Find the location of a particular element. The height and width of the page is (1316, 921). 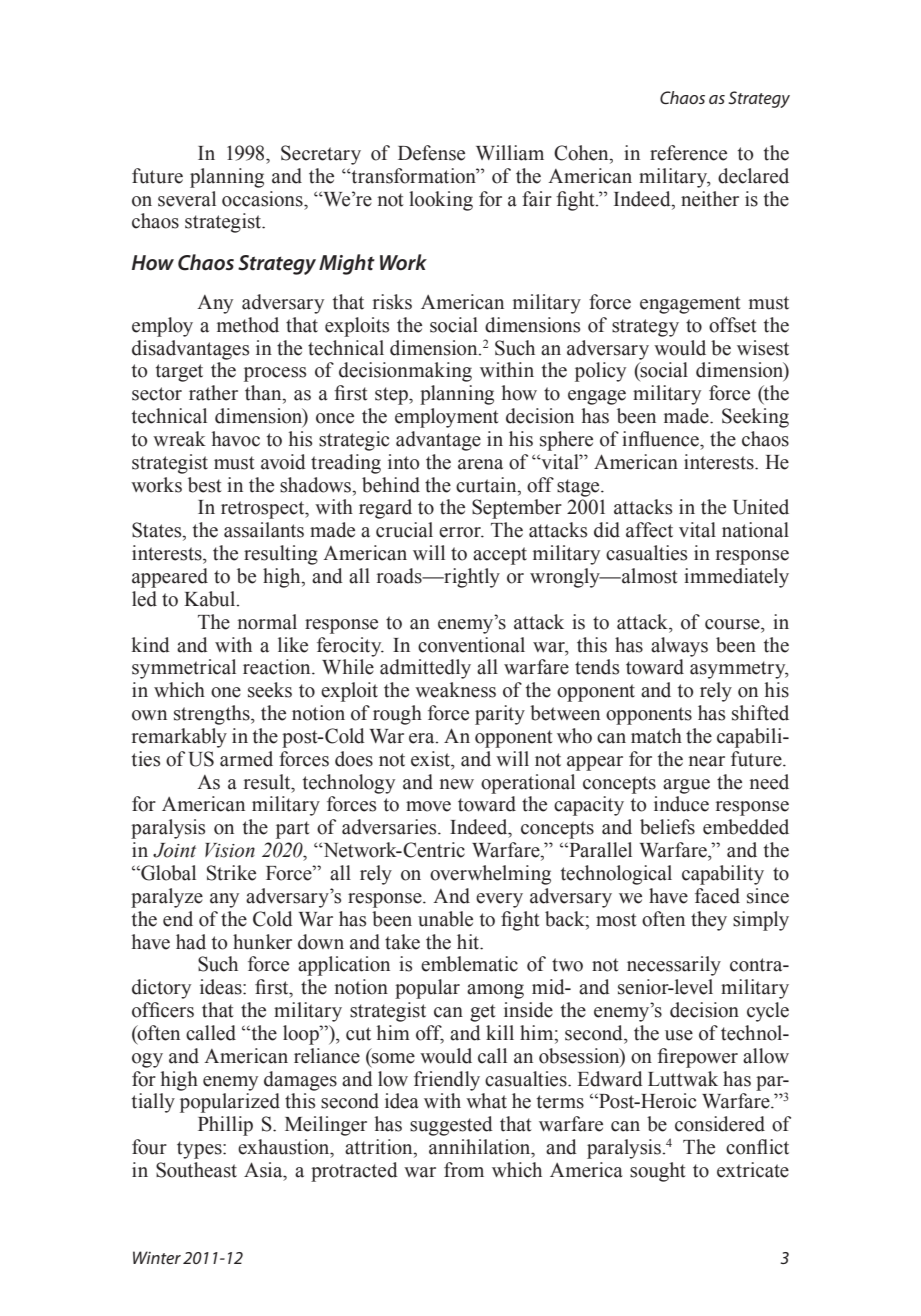

looking is located at coordinates (441, 201).
